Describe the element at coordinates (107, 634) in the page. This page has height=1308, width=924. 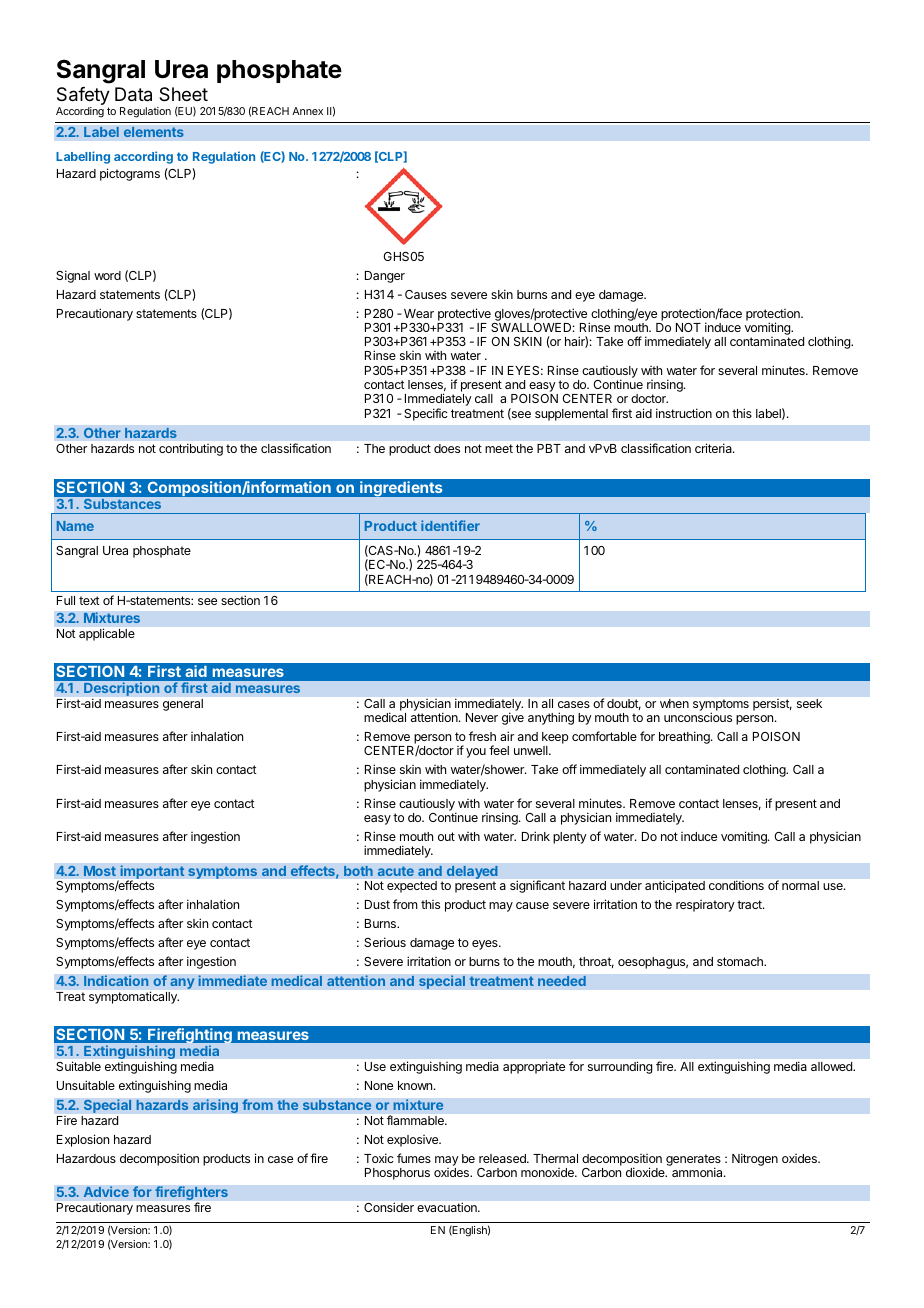
I see `applicable` at that location.
